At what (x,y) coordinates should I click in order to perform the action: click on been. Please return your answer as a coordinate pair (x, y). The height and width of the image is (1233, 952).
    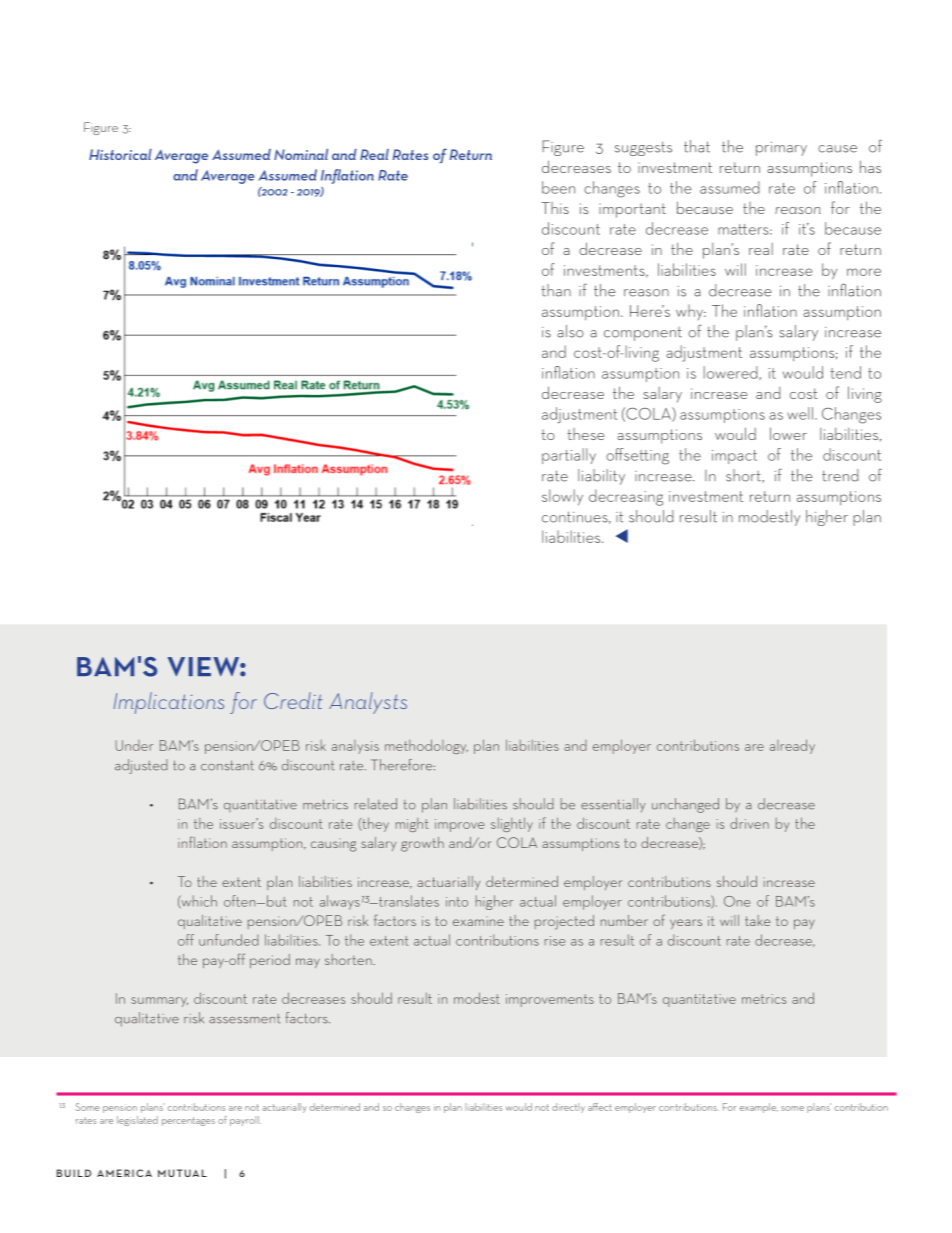
    Looking at the image, I should click on (558, 187).
